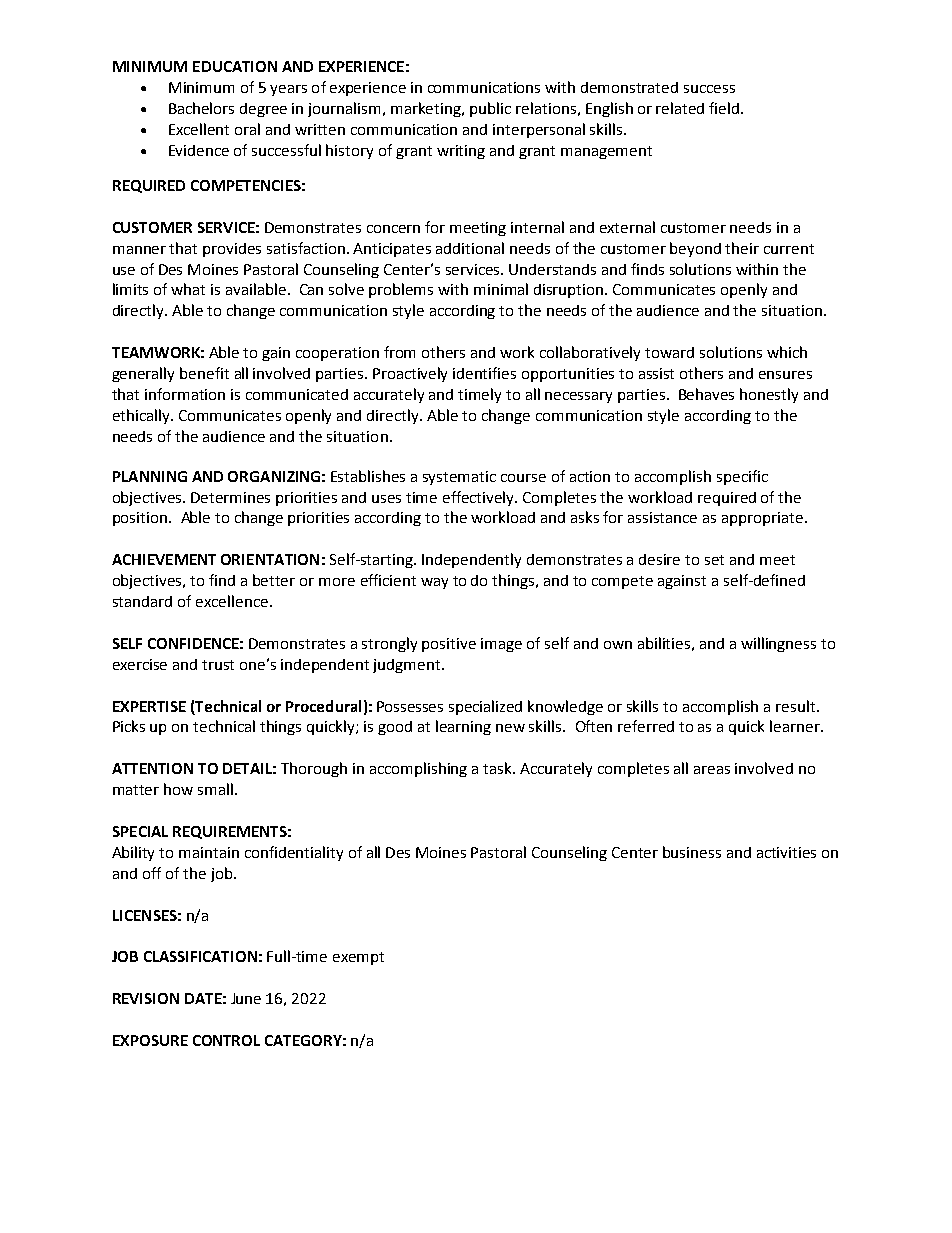 The image size is (952, 1233). Describe the element at coordinates (246, 998) in the screenshot. I see `June` at that location.
